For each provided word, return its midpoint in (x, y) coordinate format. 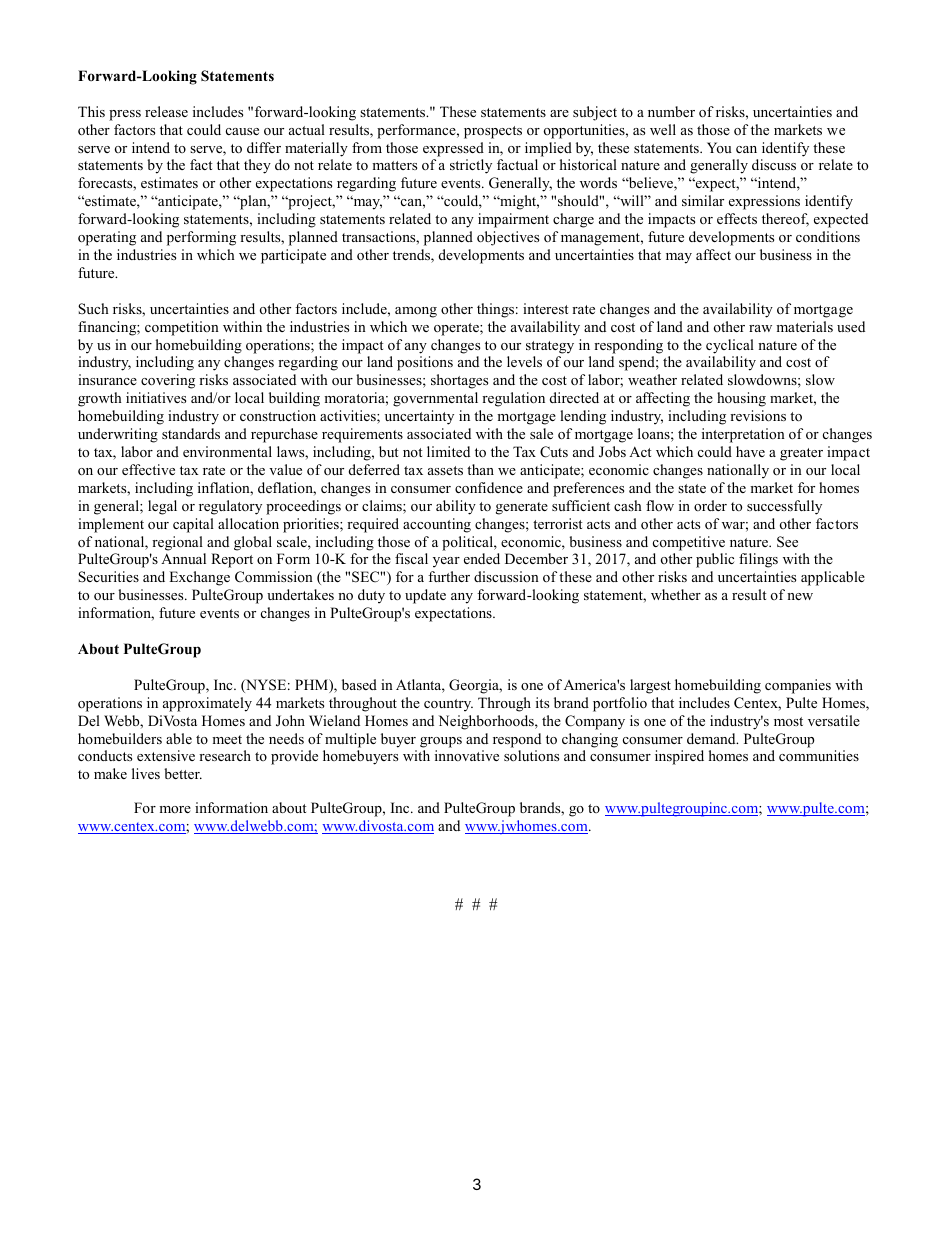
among (416, 312)
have (750, 451)
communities (819, 755)
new (800, 596)
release (166, 111)
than (480, 469)
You (719, 147)
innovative (467, 755)
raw (760, 328)
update (425, 596)
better (183, 773)
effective (148, 469)
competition (182, 328)
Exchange (199, 578)
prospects (493, 132)
